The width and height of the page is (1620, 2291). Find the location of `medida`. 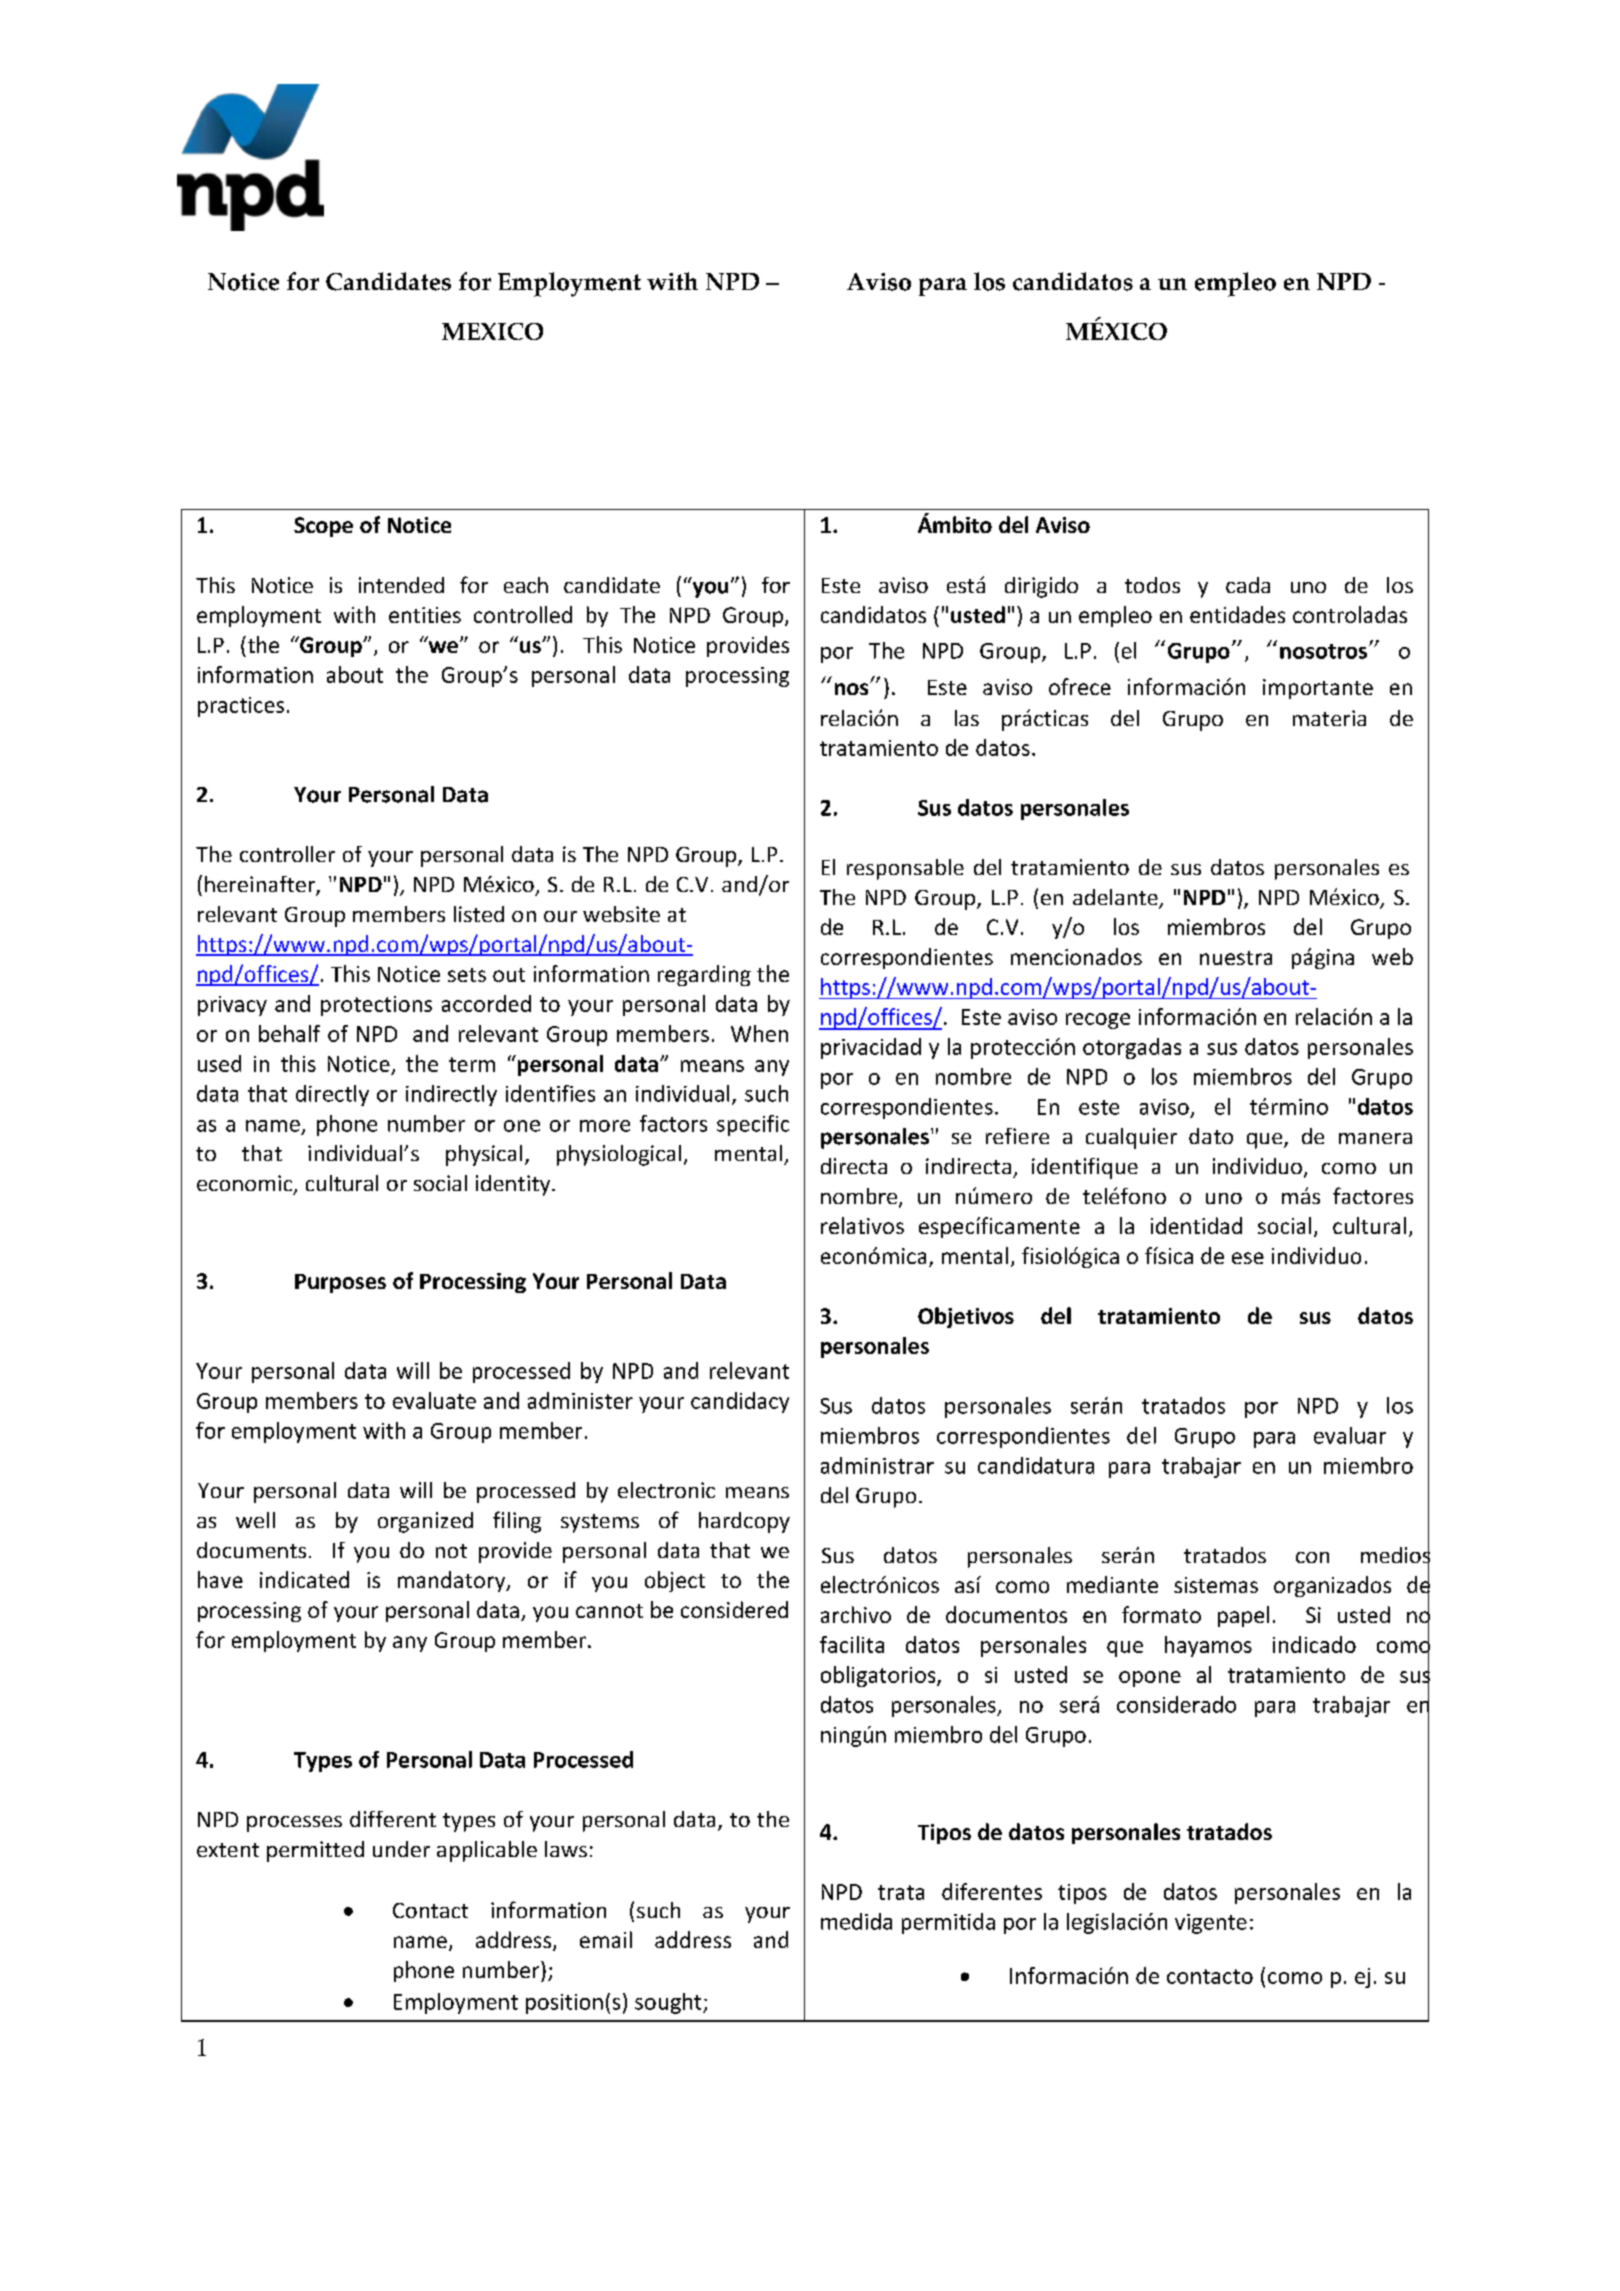

medida is located at coordinates (856, 1921).
